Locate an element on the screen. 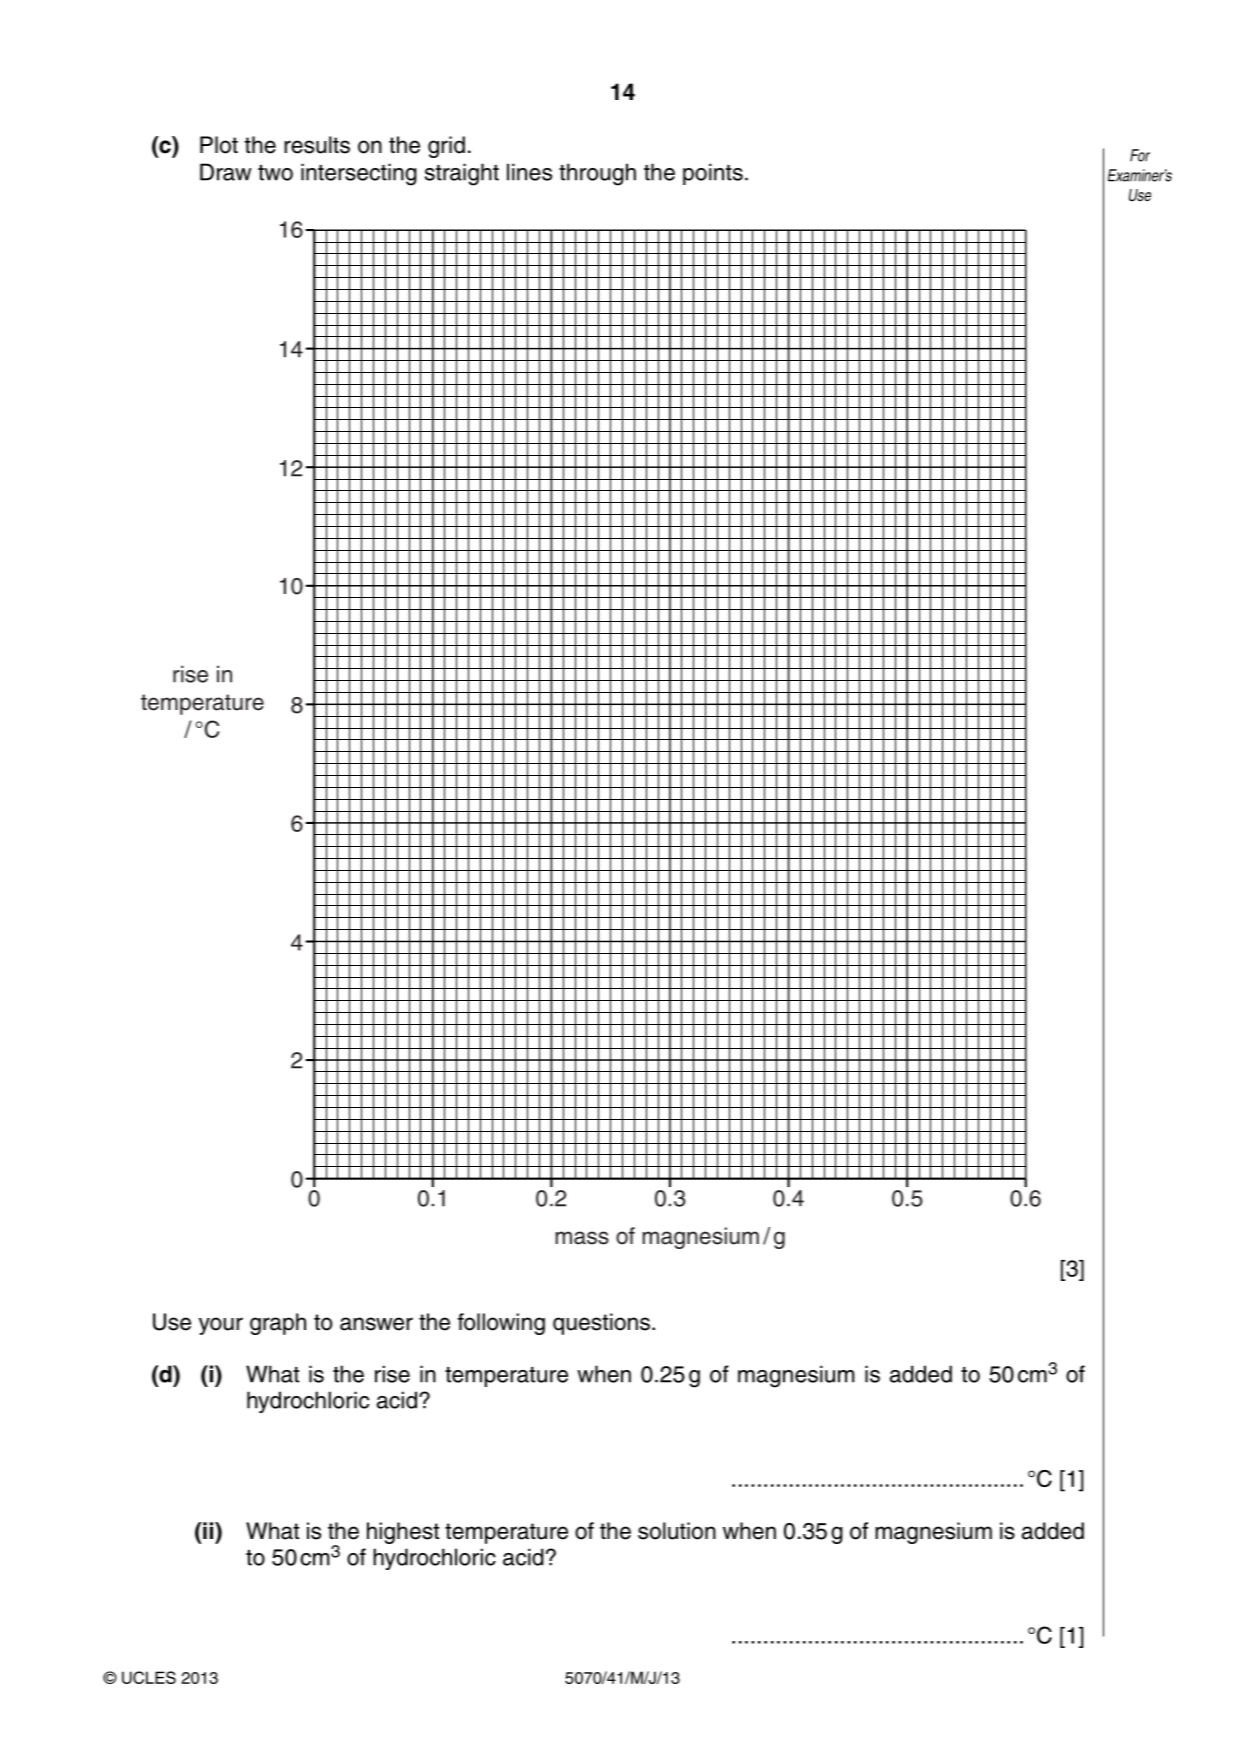 The height and width of the screenshot is (1761, 1245). through is located at coordinates (597, 174).
